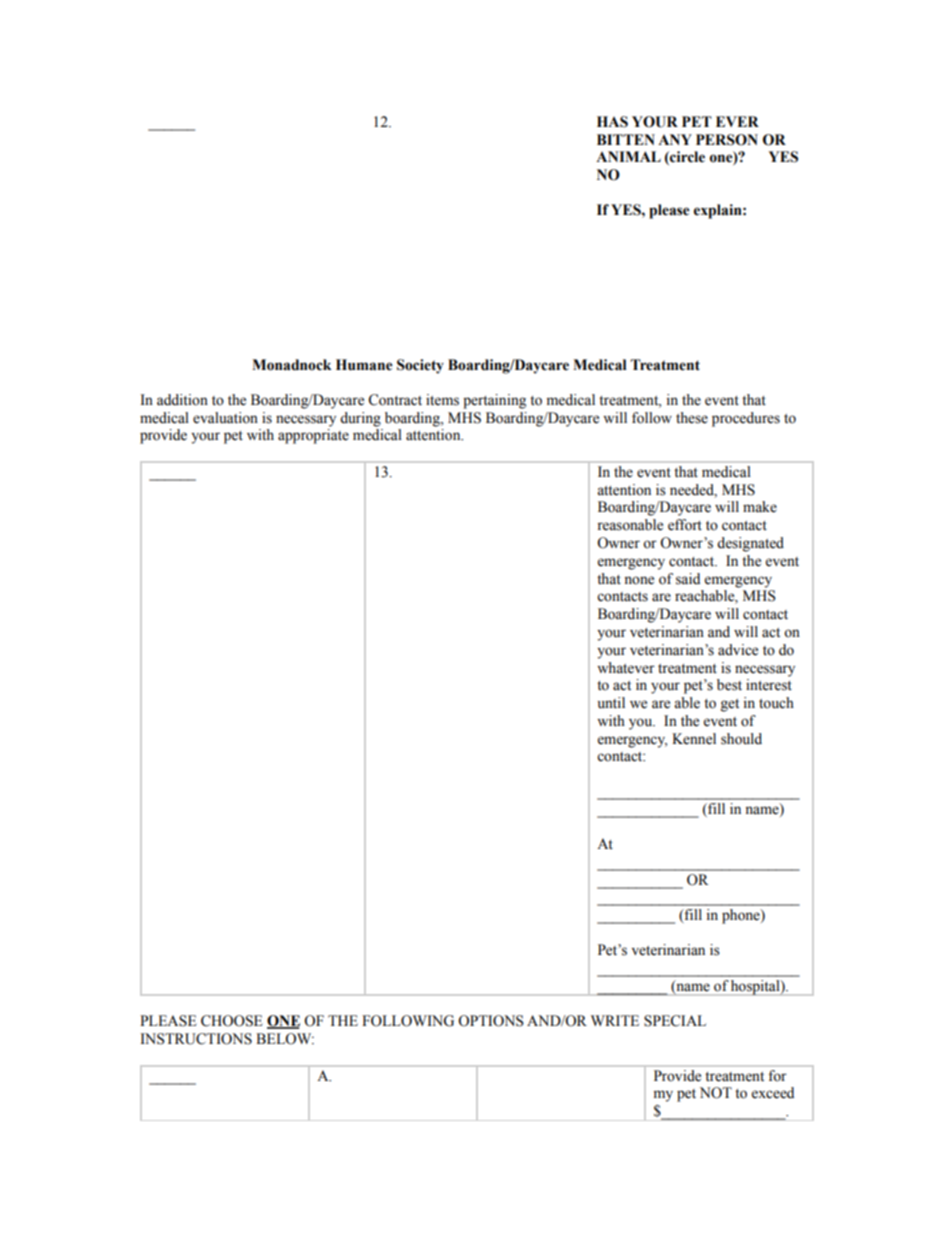  Describe the element at coordinates (727, 140) in the screenshot. I see `PERSON` at that location.
